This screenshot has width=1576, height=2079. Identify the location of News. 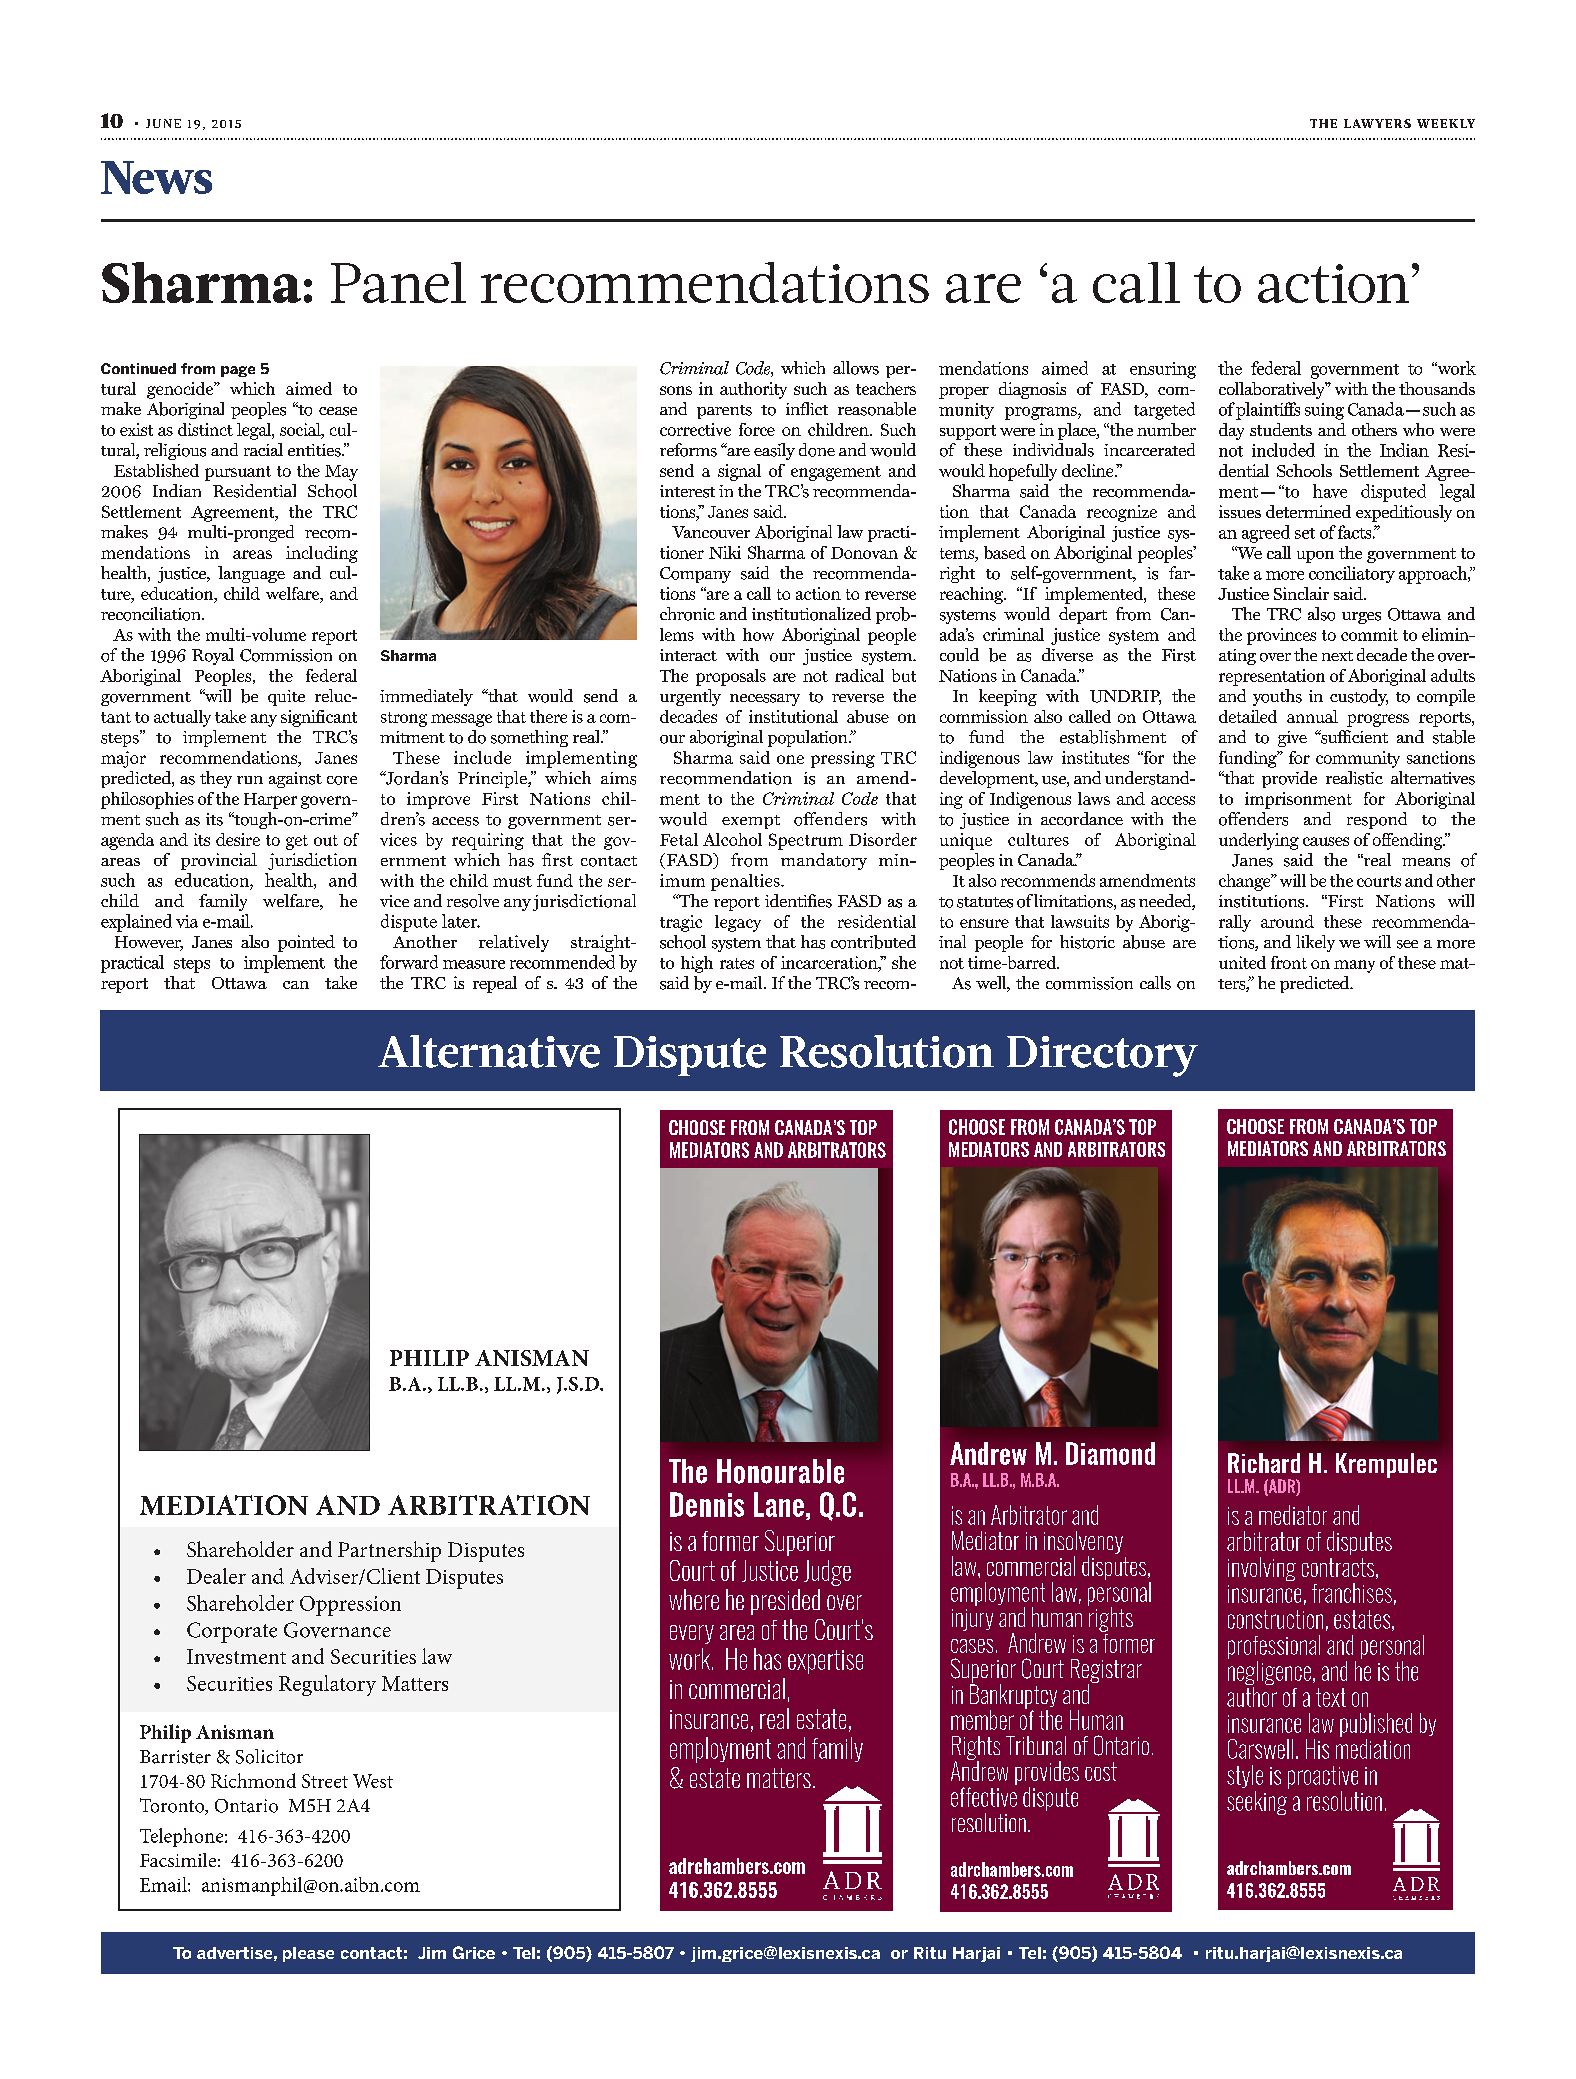
(156, 177).
